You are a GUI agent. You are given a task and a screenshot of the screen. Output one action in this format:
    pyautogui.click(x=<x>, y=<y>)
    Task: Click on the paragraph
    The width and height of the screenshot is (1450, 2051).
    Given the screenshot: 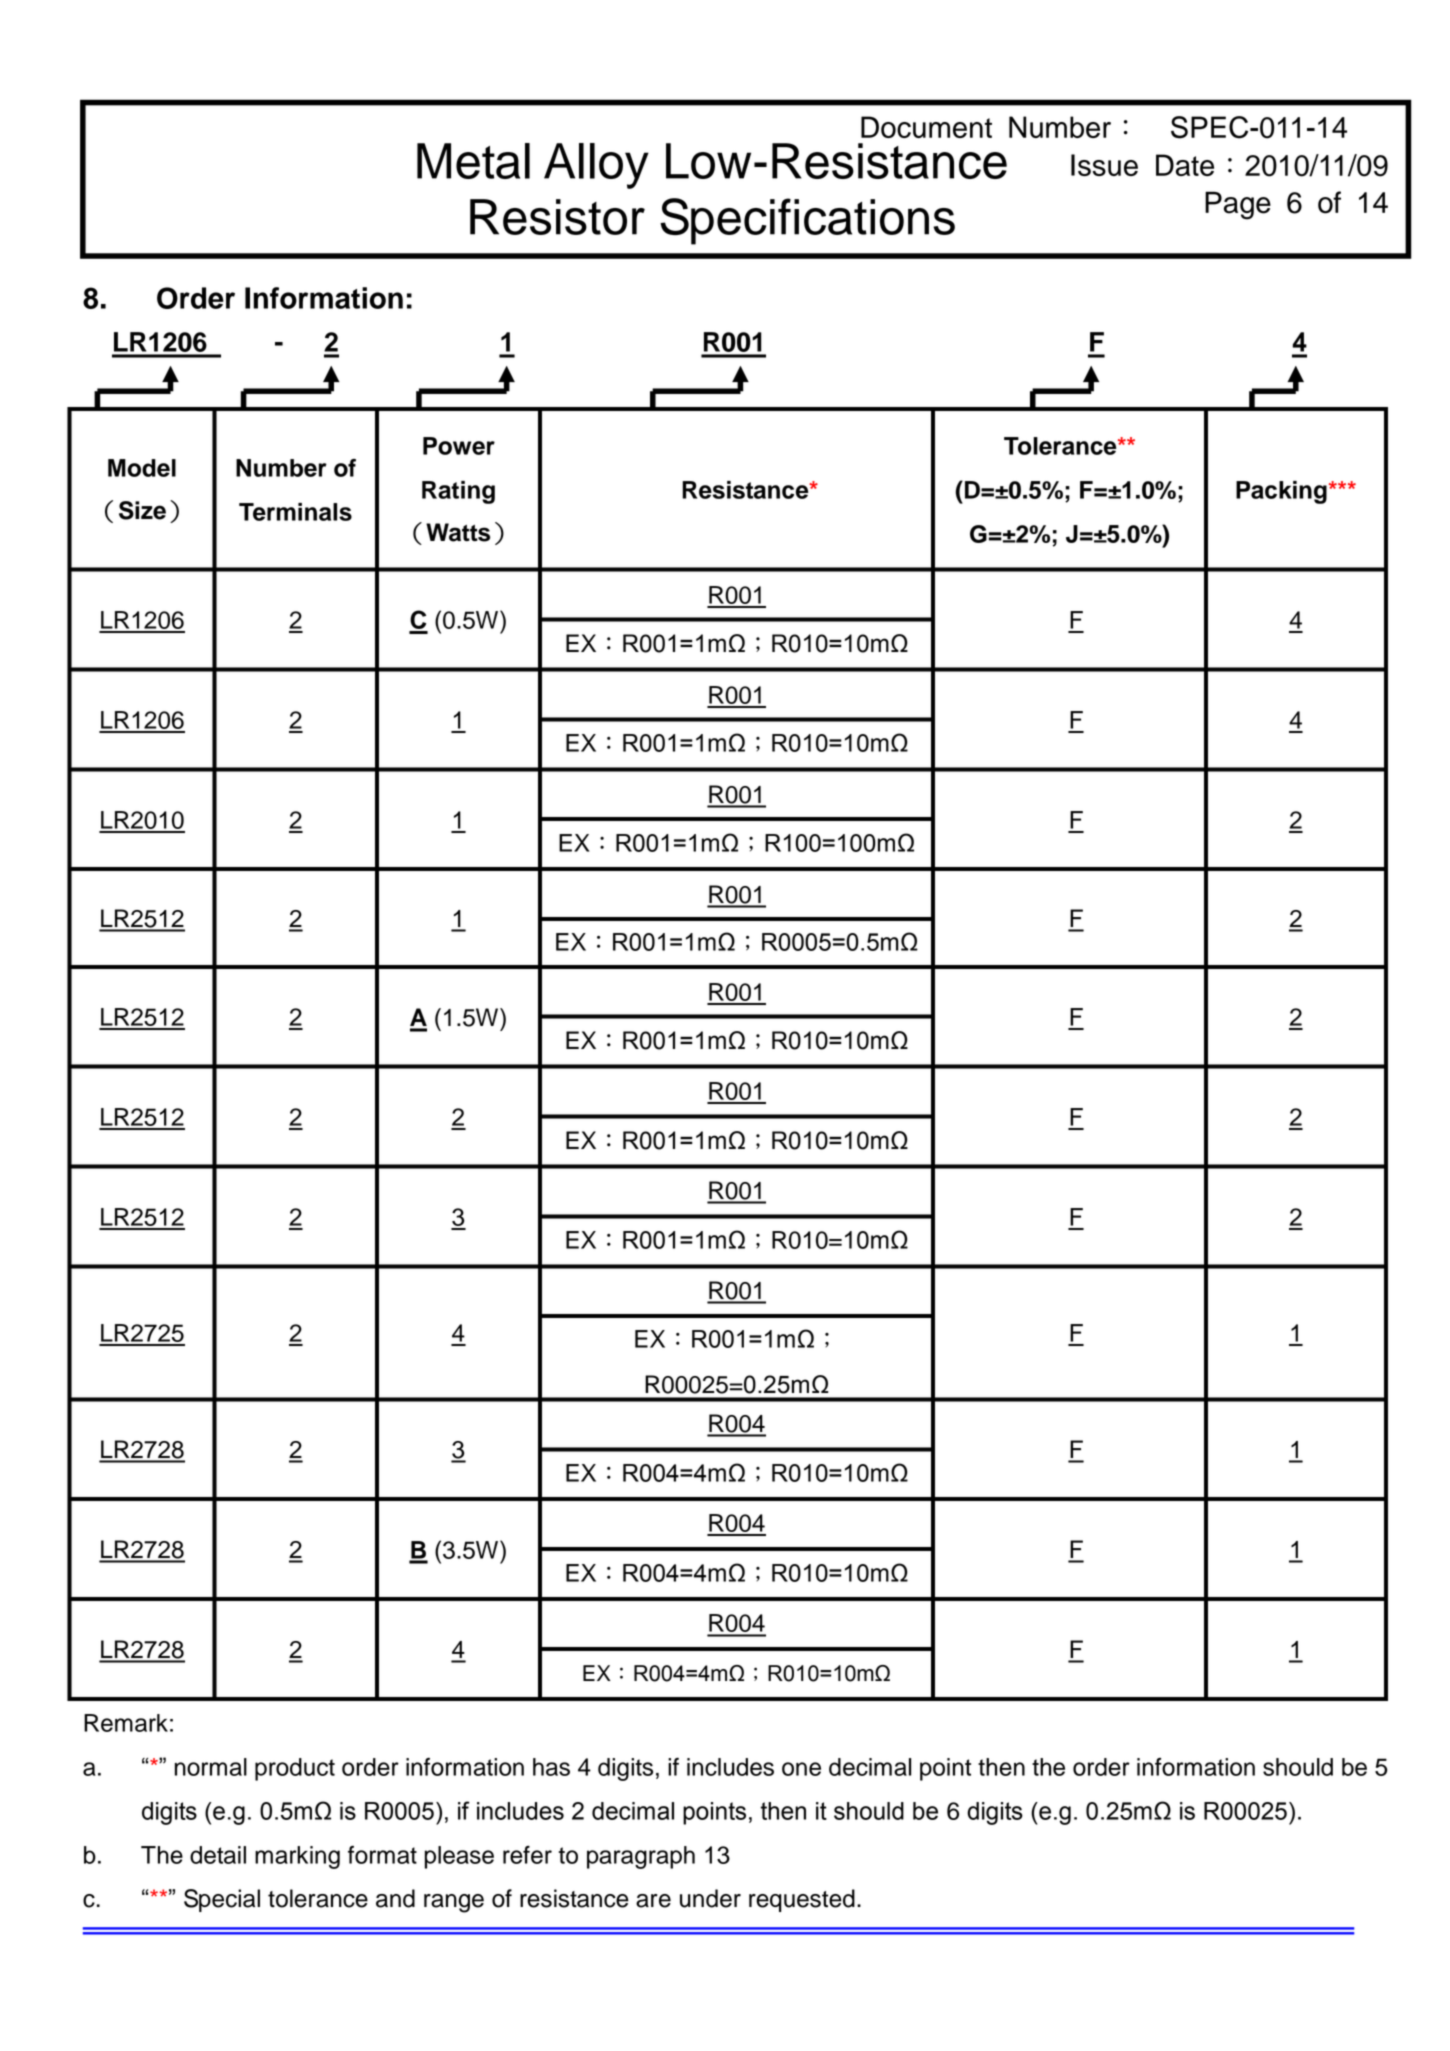 What is the action you would take?
    pyautogui.click(x=641, y=1857)
